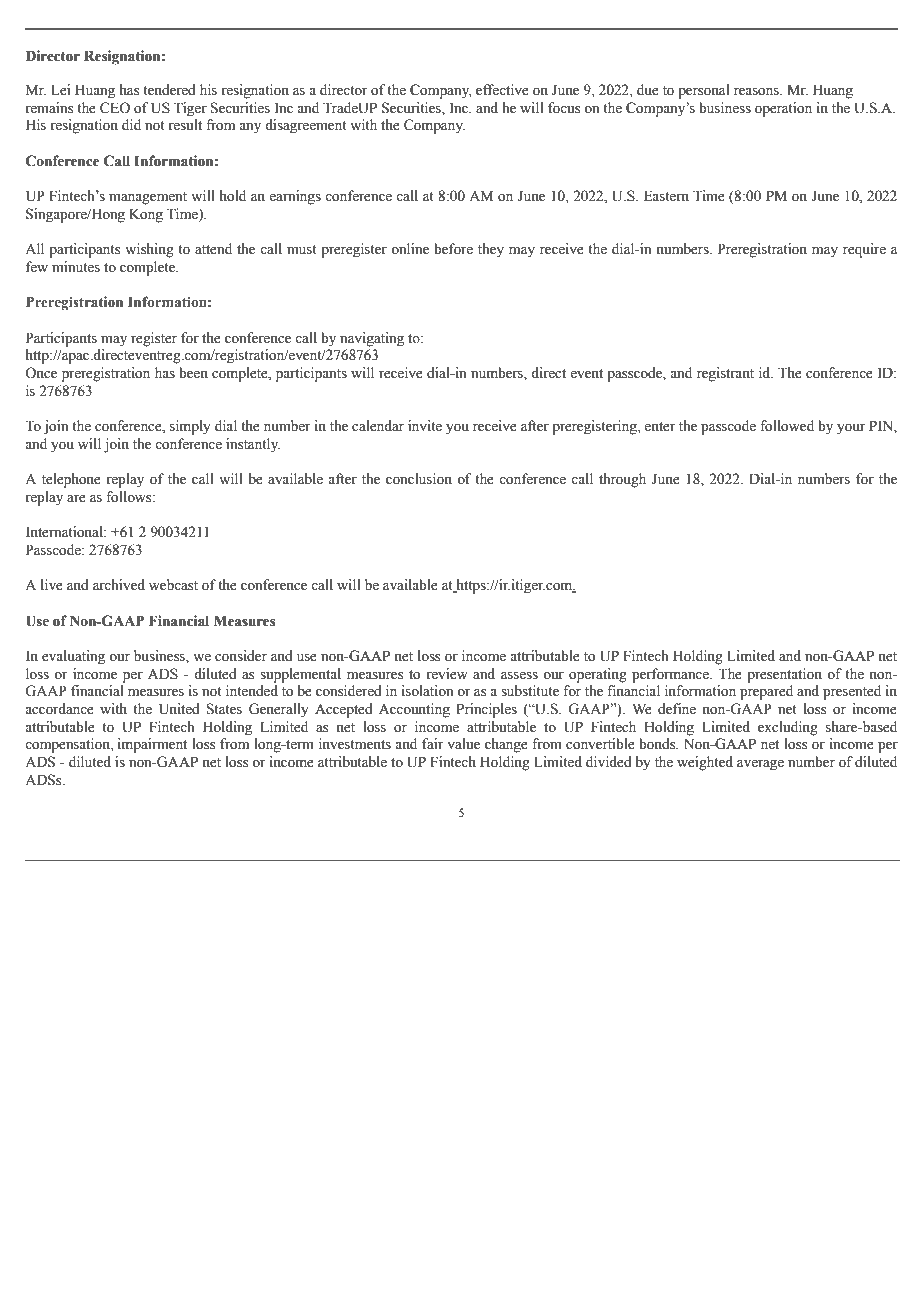  Describe the element at coordinates (502, 90) in the image. I see `effective` at that location.
